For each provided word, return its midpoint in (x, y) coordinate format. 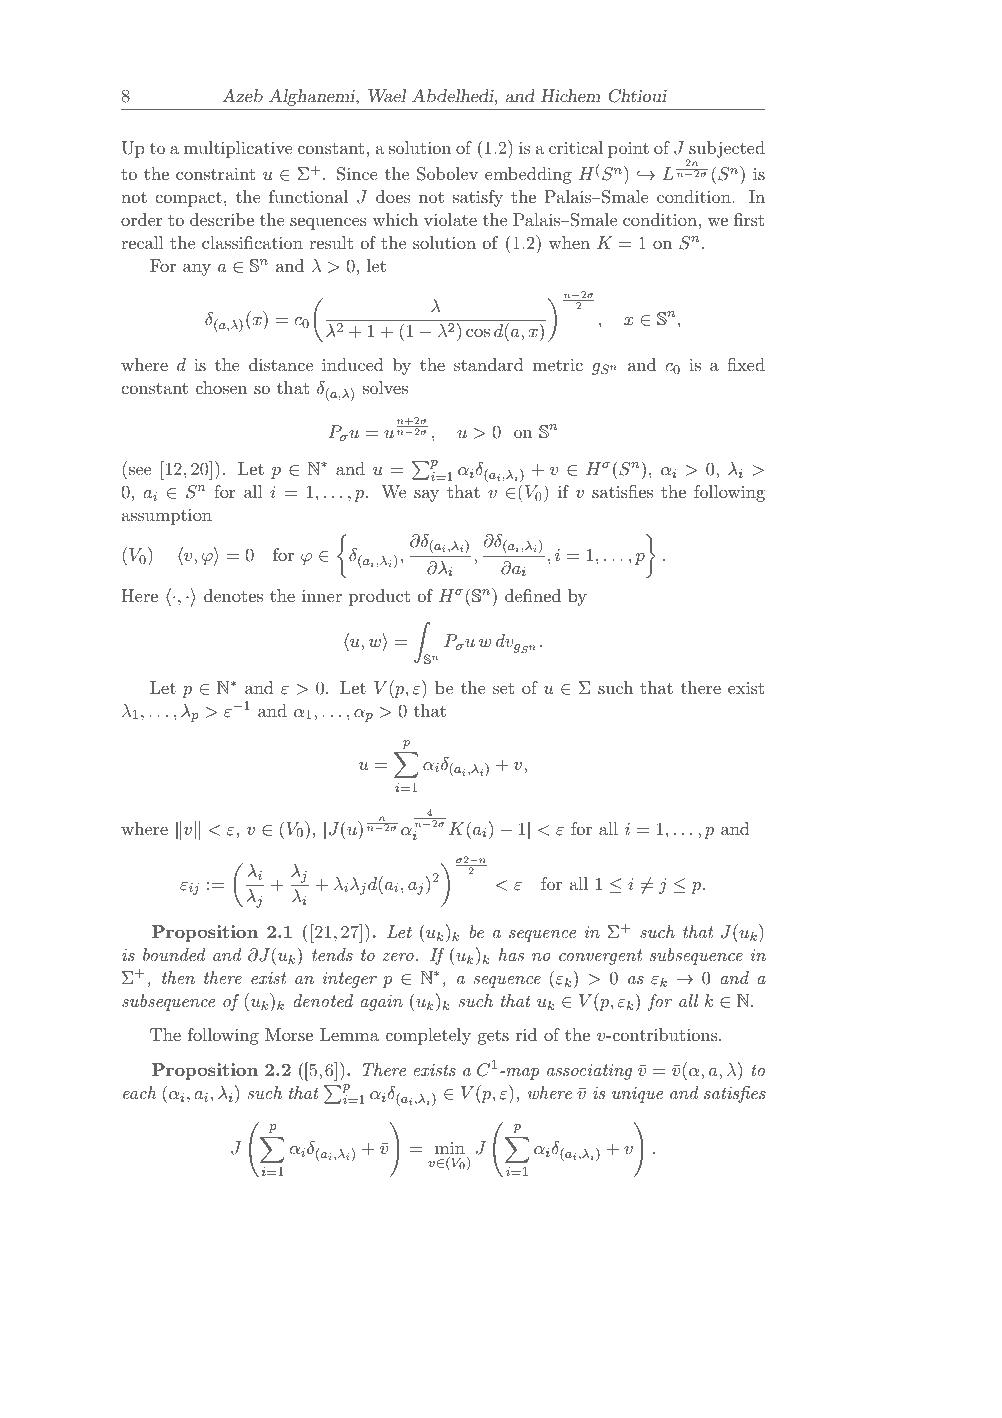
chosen (221, 387)
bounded (174, 954)
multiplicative (238, 149)
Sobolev (447, 174)
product (379, 597)
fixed (746, 364)
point (628, 150)
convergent (600, 957)
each (139, 1092)
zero (398, 957)
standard (489, 364)
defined (533, 595)
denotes (233, 595)
